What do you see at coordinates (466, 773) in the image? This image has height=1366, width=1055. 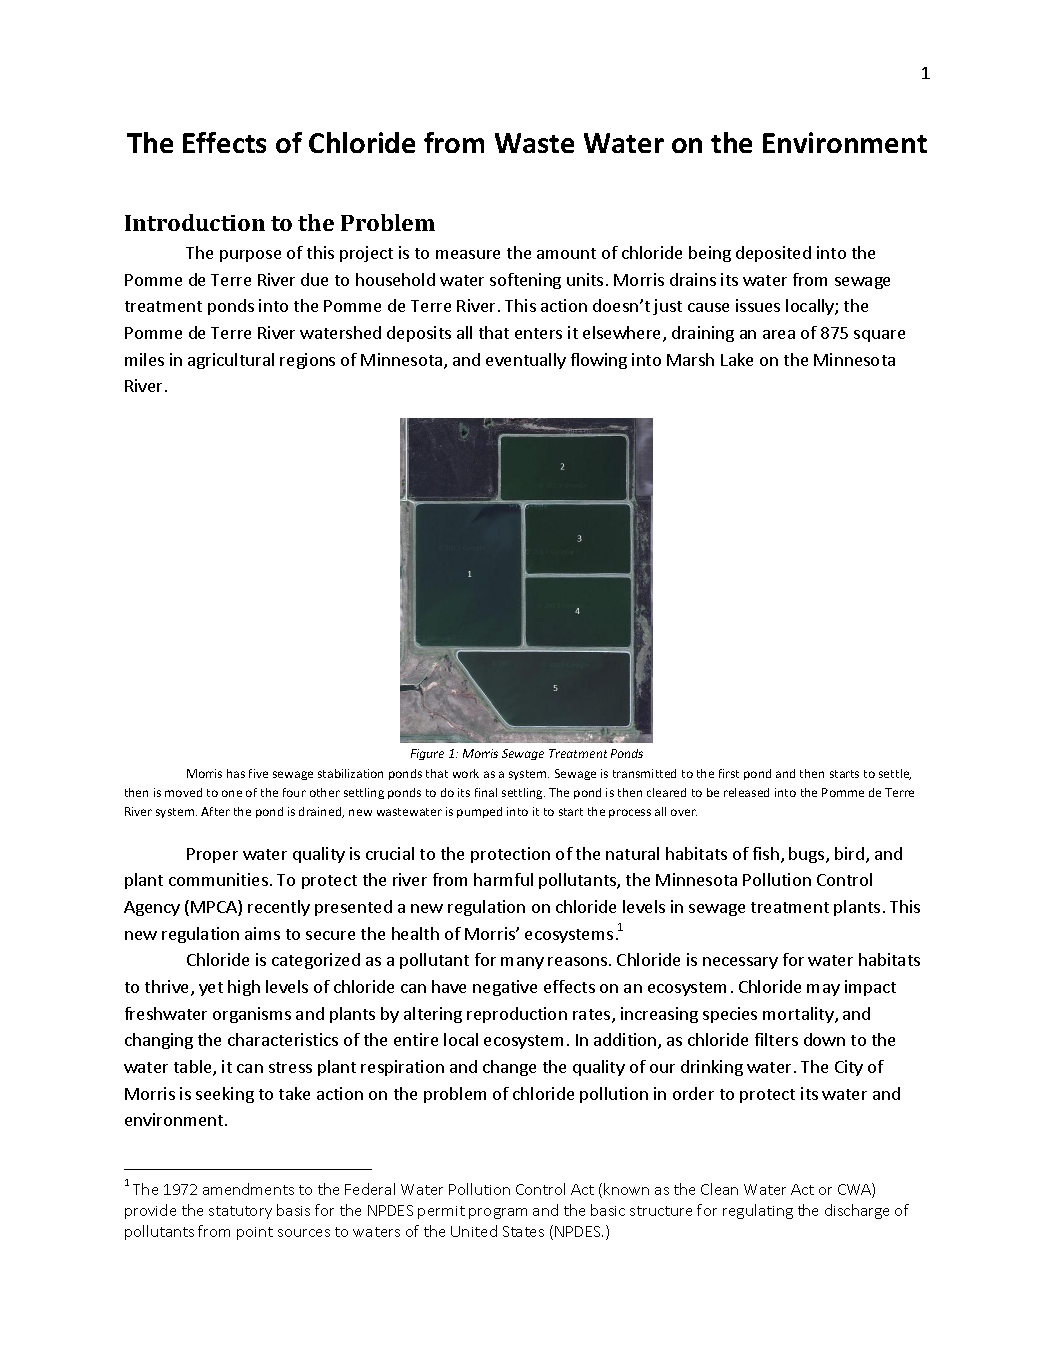 I see `work` at bounding box center [466, 773].
